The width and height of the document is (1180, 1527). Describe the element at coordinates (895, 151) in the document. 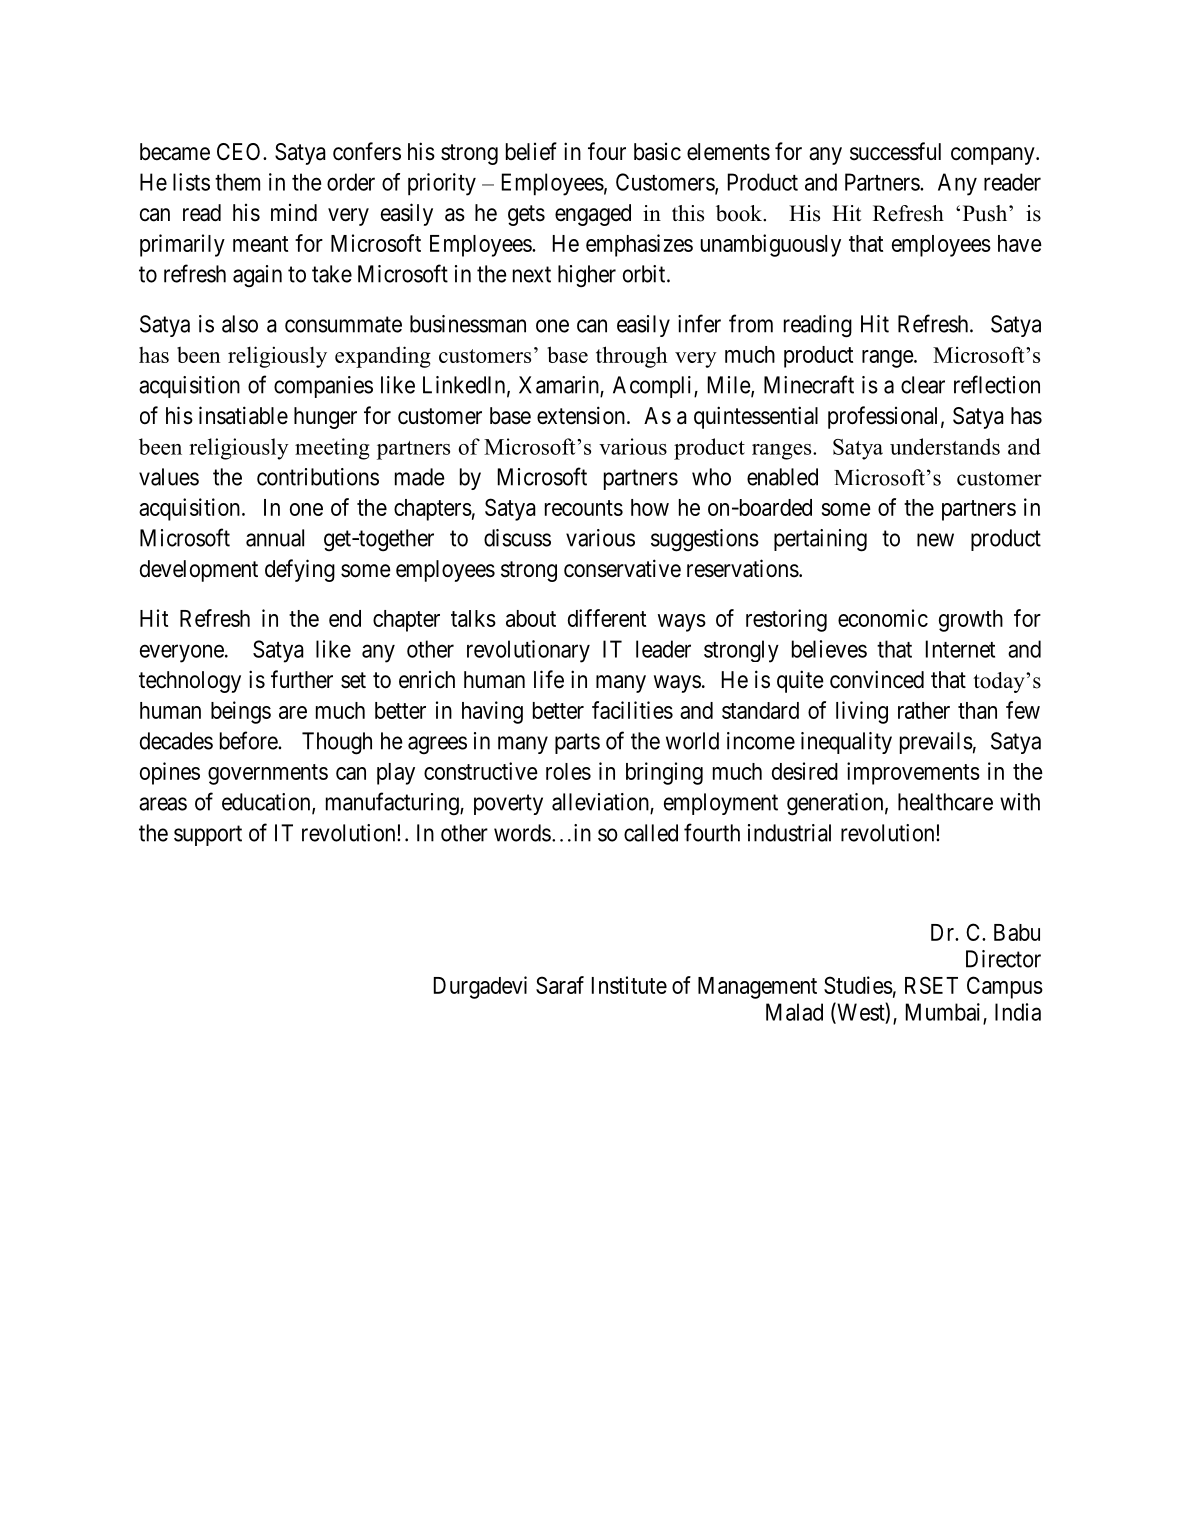

I see `successful` at that location.
